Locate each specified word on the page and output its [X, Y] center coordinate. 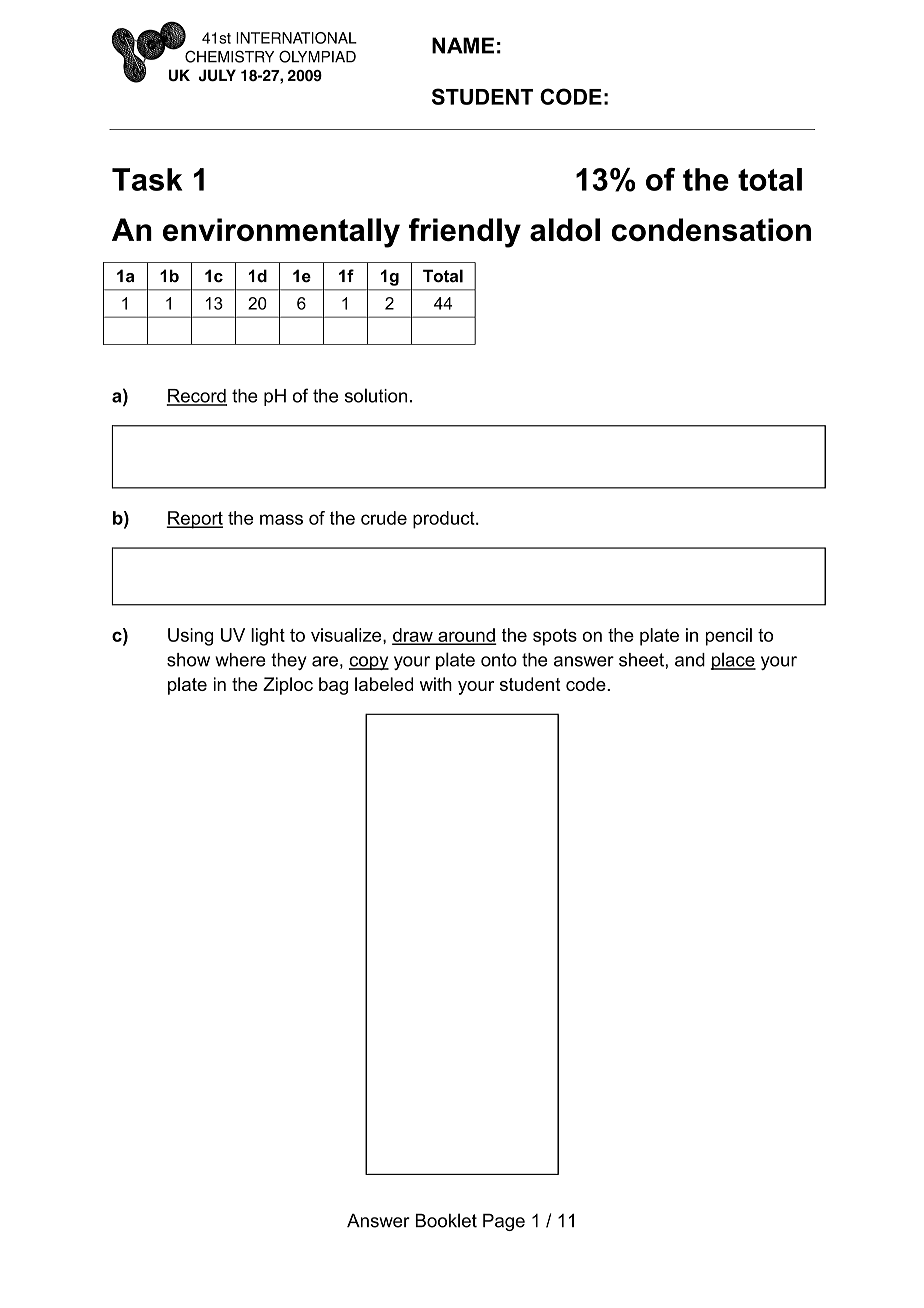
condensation [711, 230]
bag [333, 686]
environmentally [281, 233]
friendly [465, 233]
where [240, 660]
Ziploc [288, 686]
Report [194, 520]
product [445, 520]
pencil [729, 637]
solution [376, 395]
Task [147, 179]
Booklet [446, 1220]
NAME [463, 45]
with [436, 684]
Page [504, 1222]
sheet [642, 660]
